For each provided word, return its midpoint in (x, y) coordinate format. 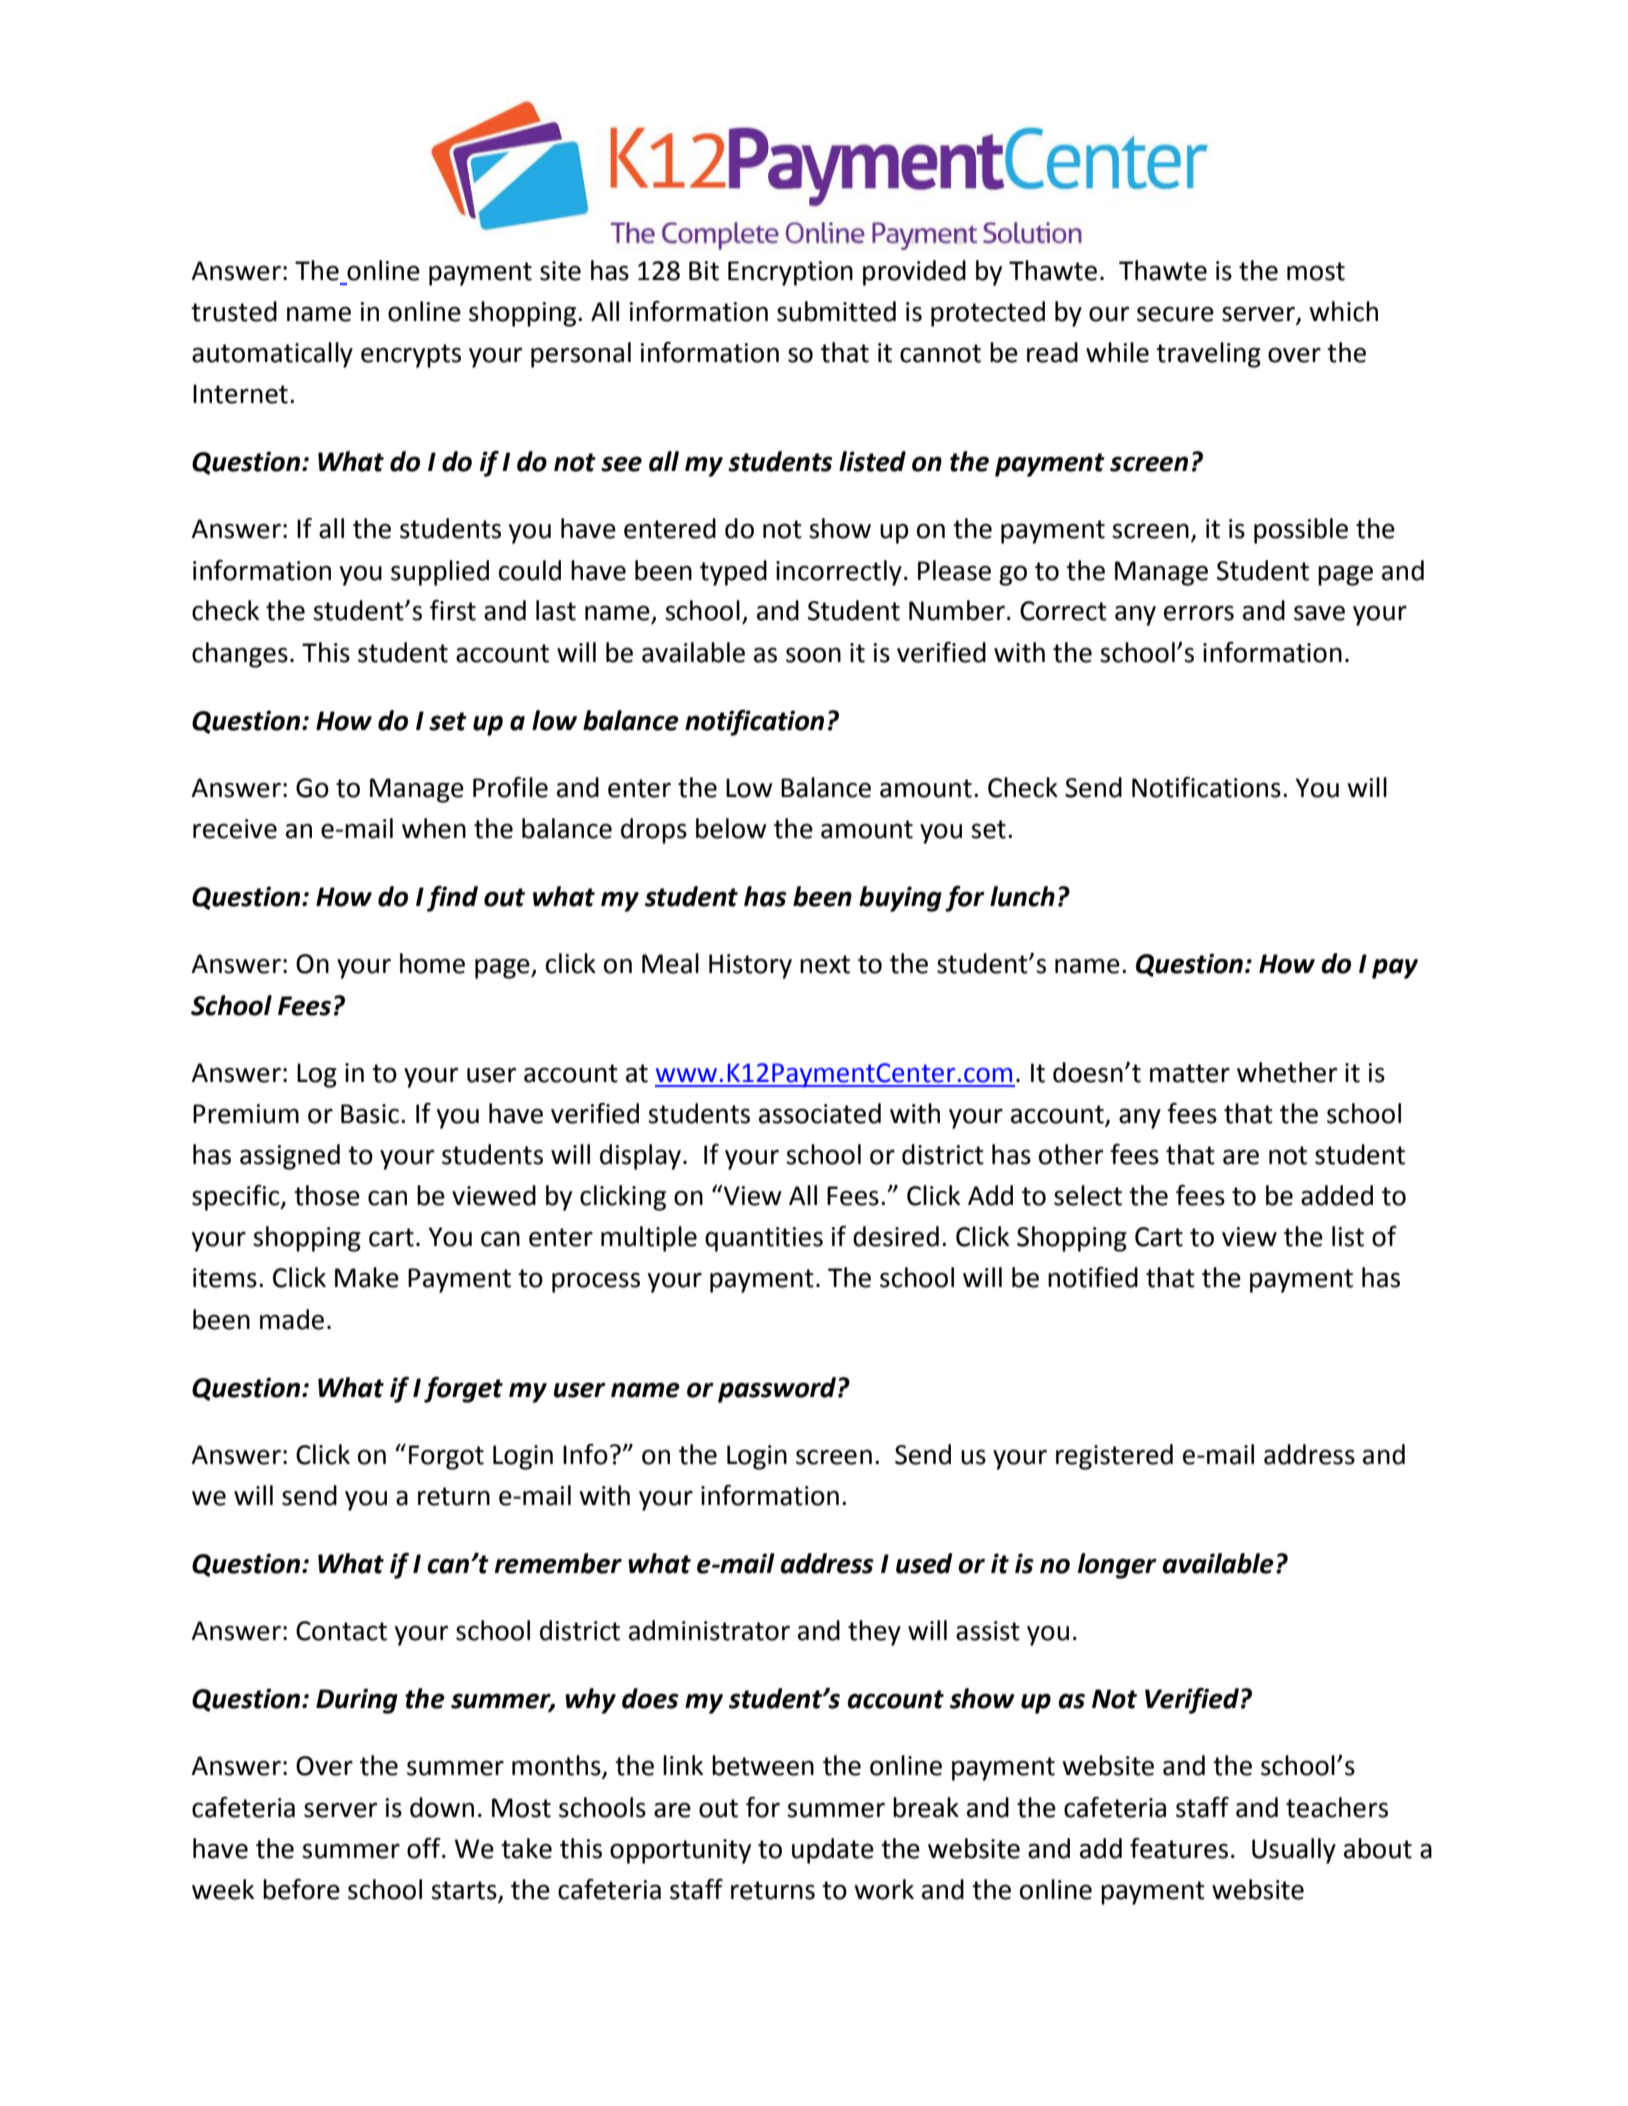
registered (1114, 1457)
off (425, 1848)
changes (240, 655)
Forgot (446, 1457)
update (833, 1851)
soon (813, 655)
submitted (836, 311)
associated (820, 1113)
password (778, 1390)
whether (1287, 1072)
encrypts (411, 356)
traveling (1208, 355)
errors (1199, 613)
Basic (370, 1114)
